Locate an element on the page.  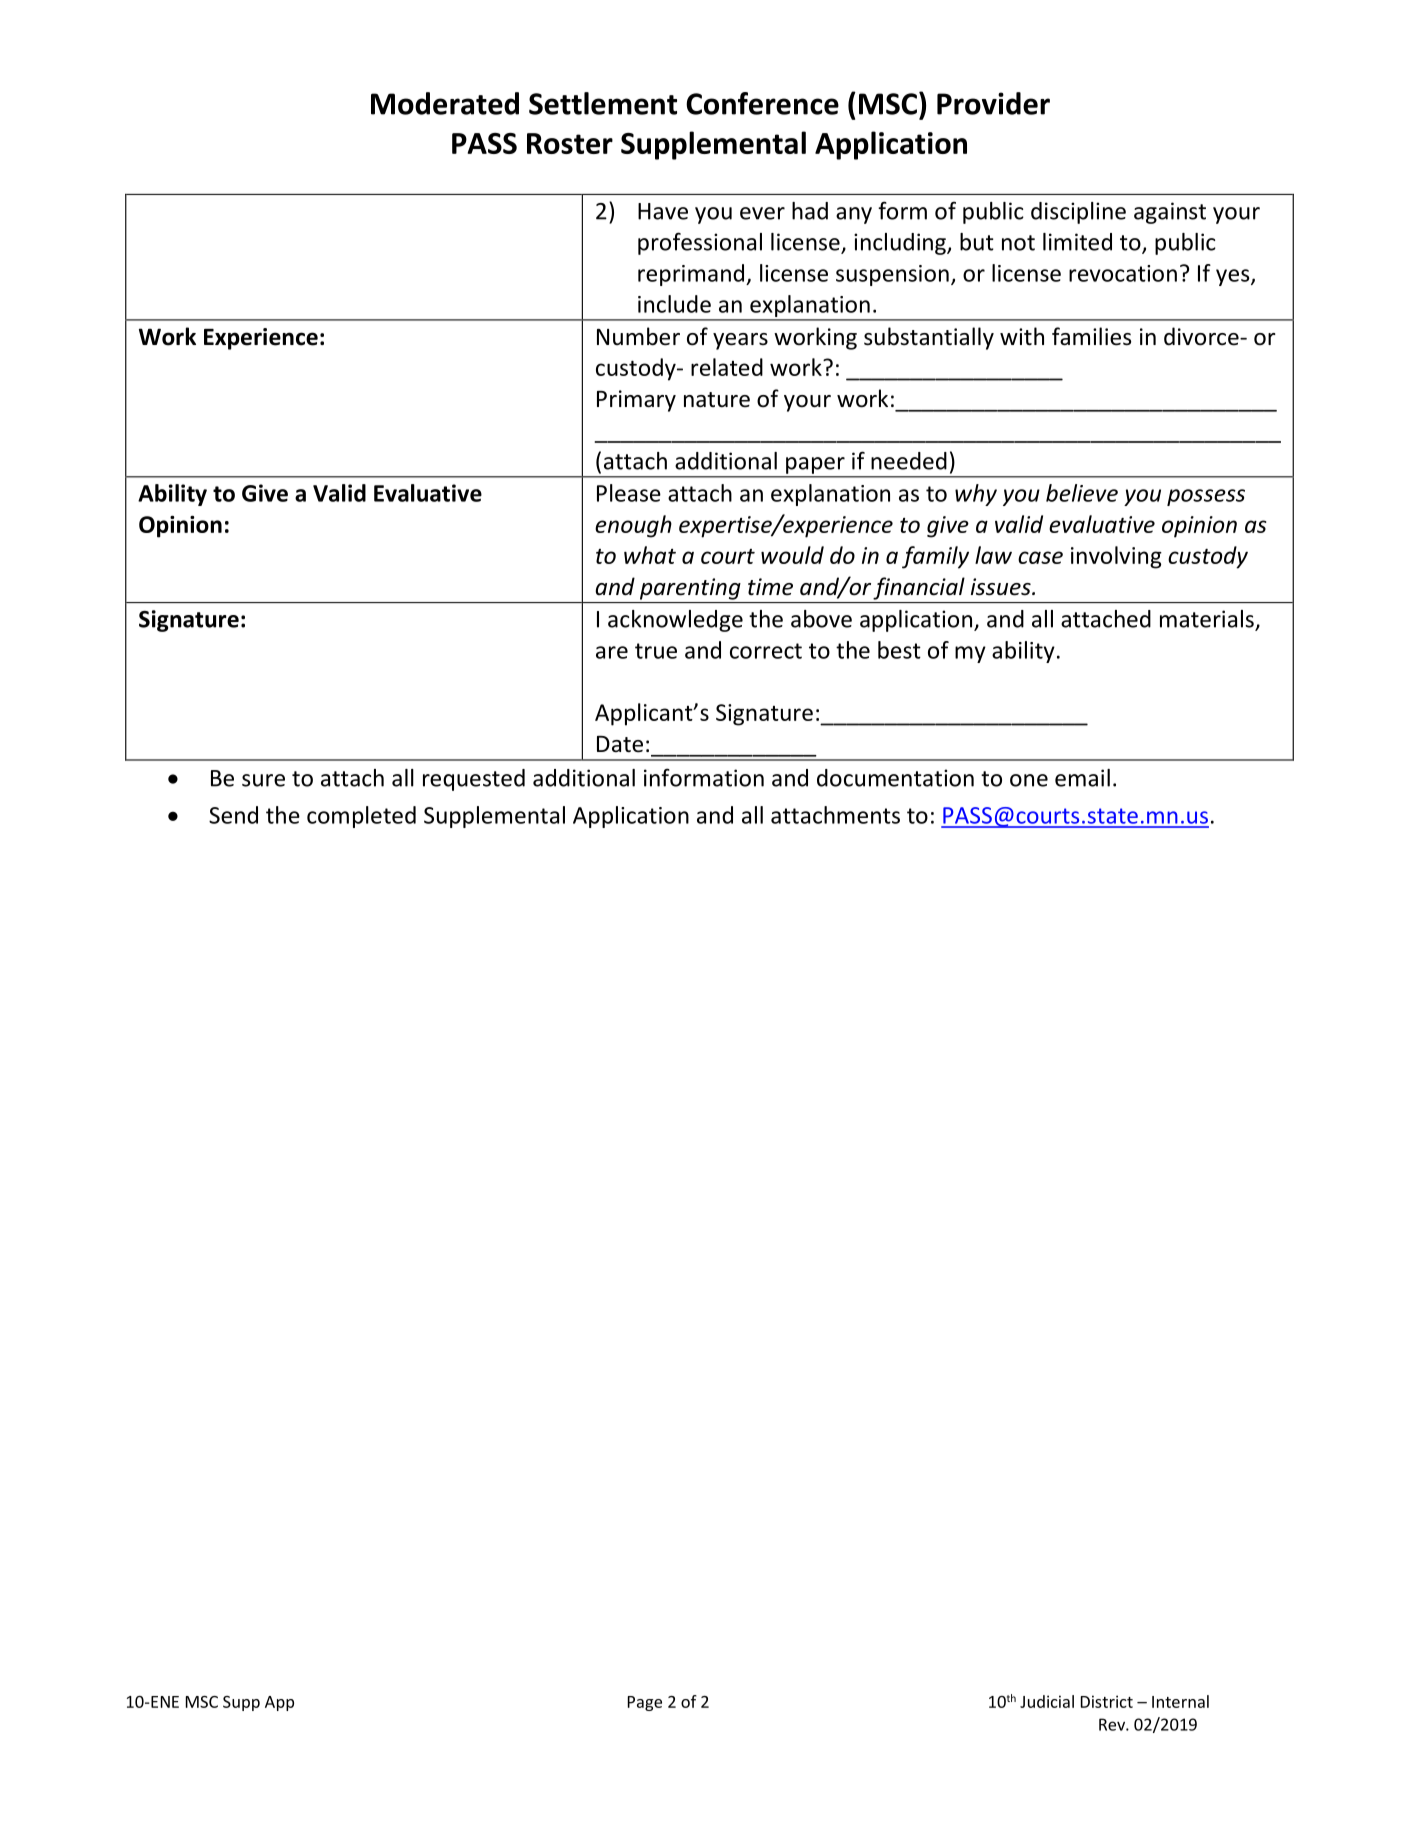
discipline is located at coordinates (1078, 213).
